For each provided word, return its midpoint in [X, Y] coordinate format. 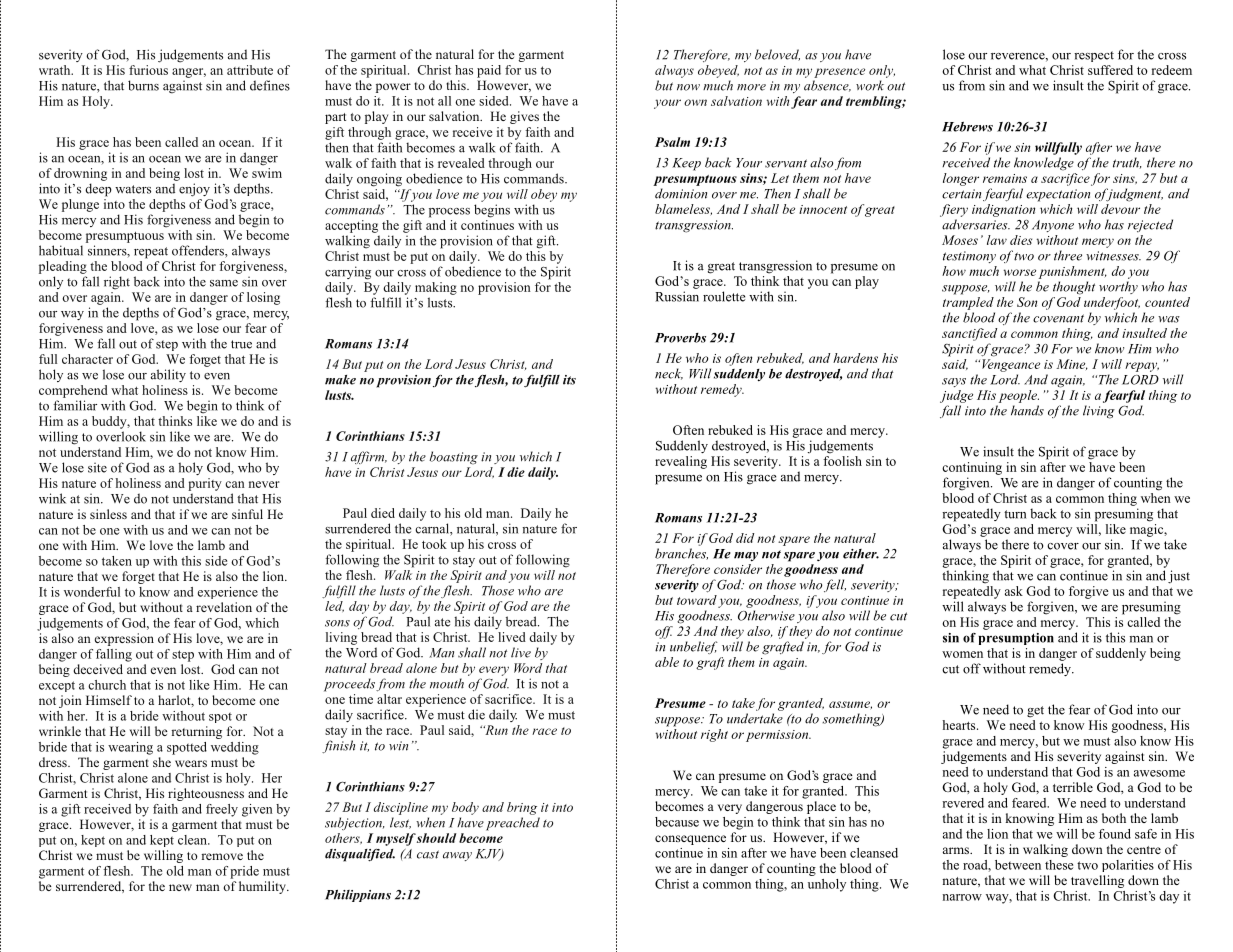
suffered [1110, 70]
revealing [681, 462]
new [180, 887]
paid [489, 71]
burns [143, 85]
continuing [972, 468]
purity [205, 484]
